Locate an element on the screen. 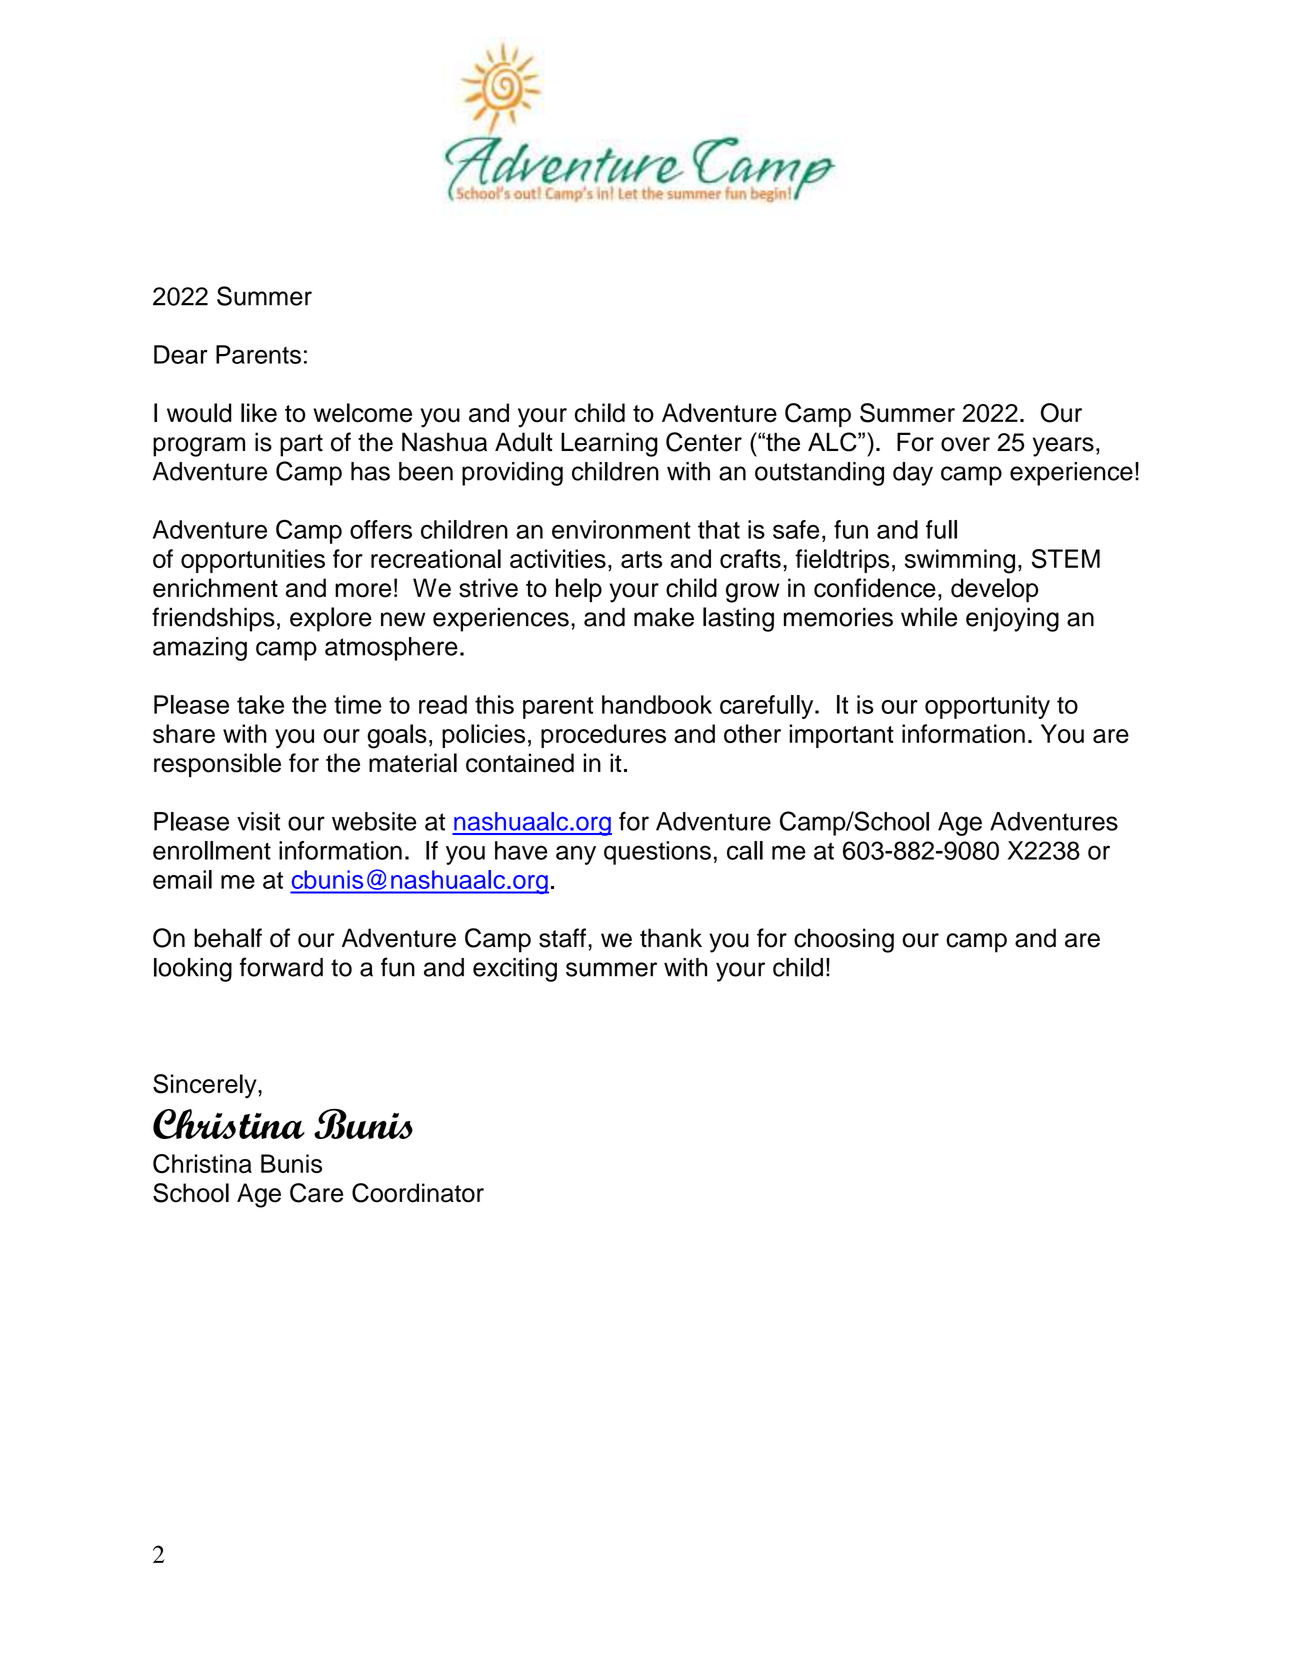 The image size is (1294, 1674). Learning is located at coordinates (609, 444).
